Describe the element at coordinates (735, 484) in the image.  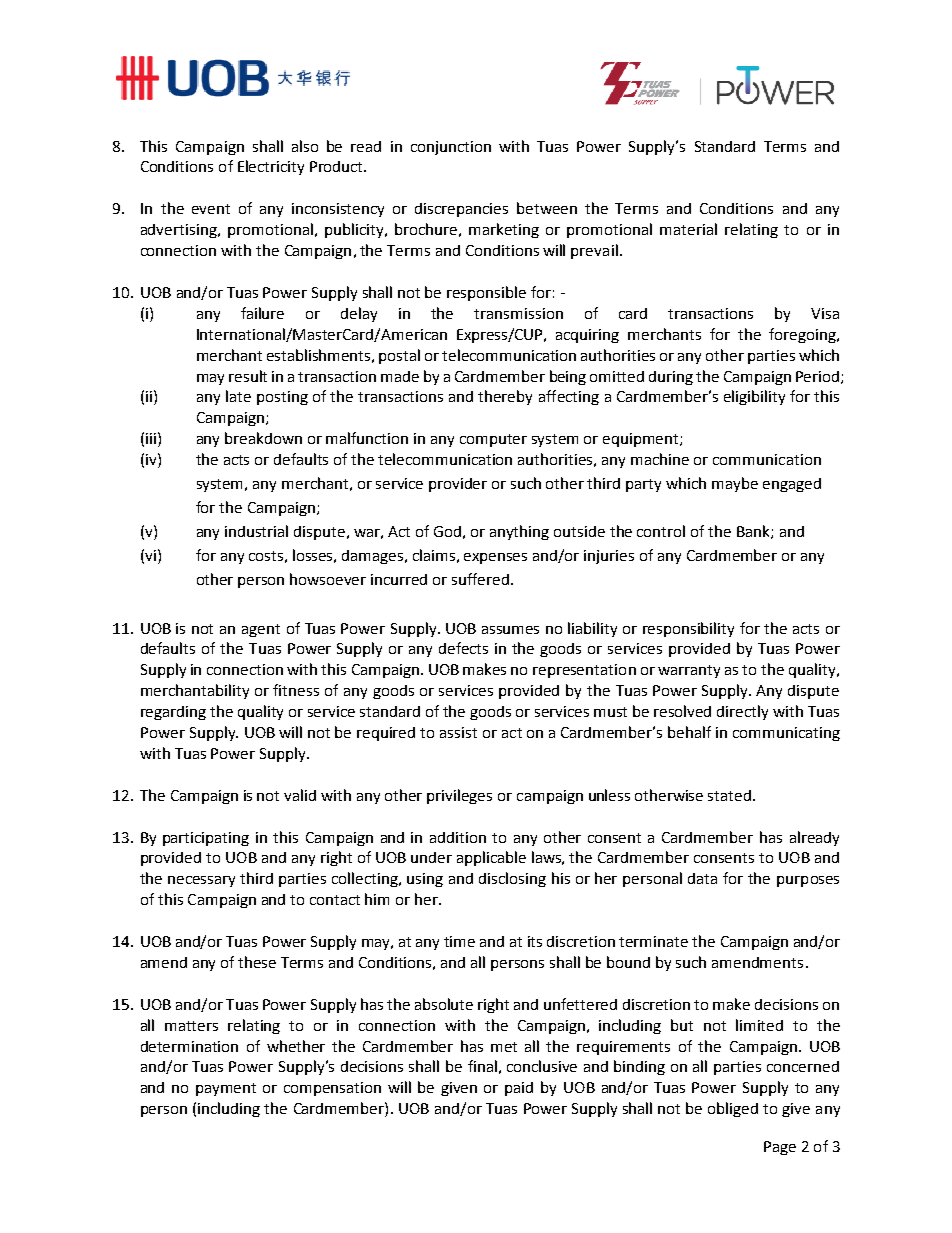
I see `maybe` at that location.
